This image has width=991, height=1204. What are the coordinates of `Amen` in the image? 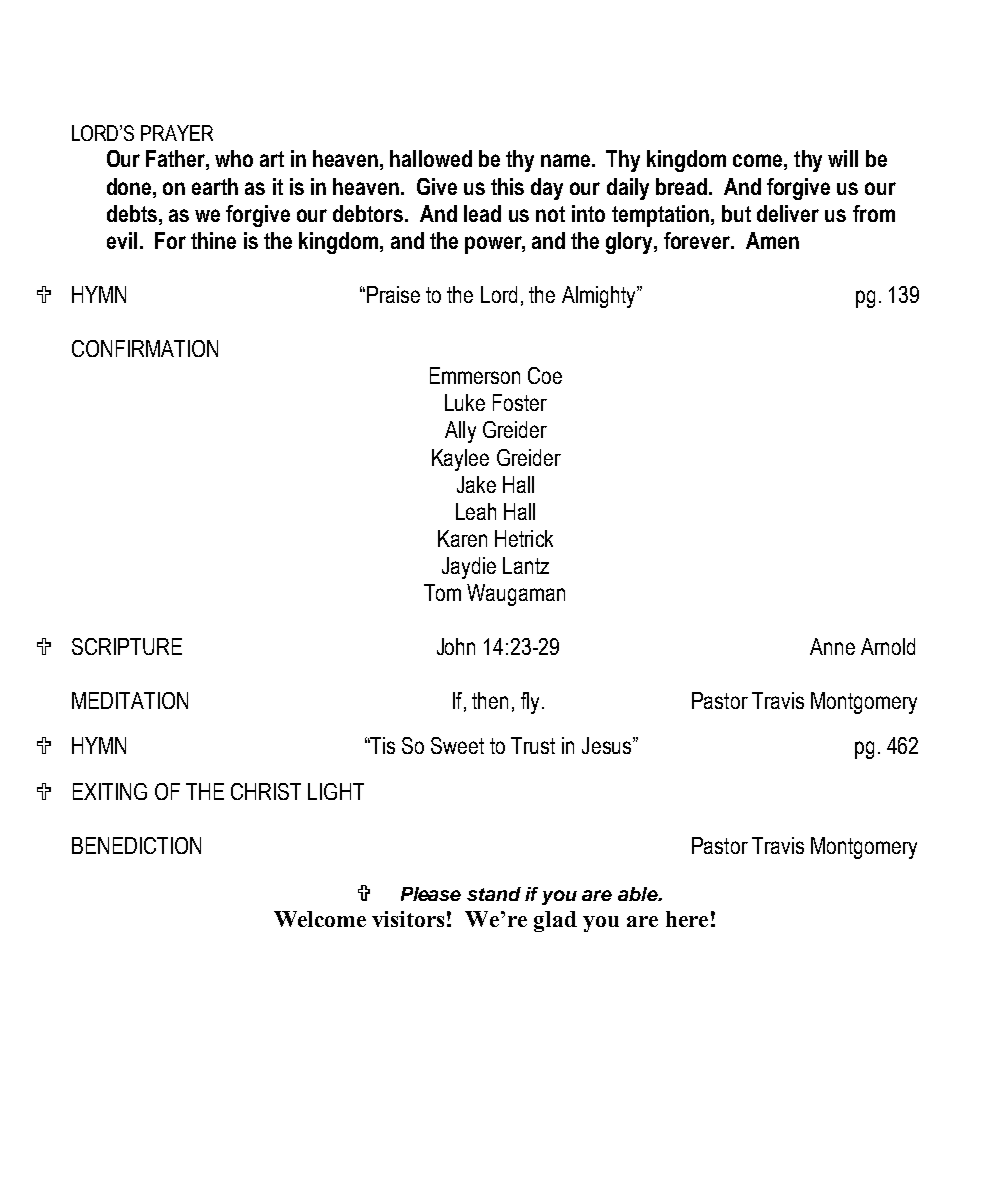 It's located at (772, 240).
